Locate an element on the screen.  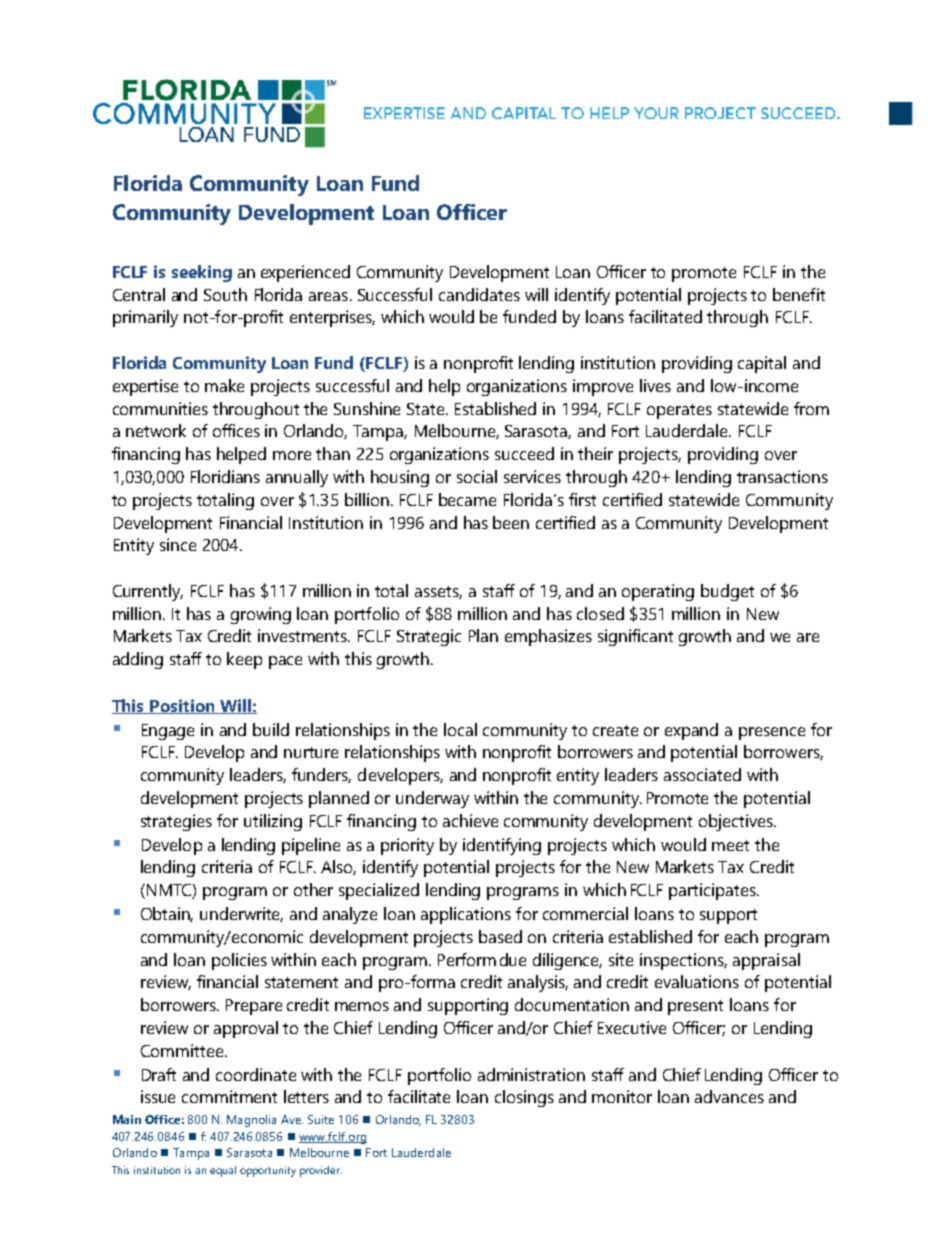
Position is located at coordinates (182, 706).
